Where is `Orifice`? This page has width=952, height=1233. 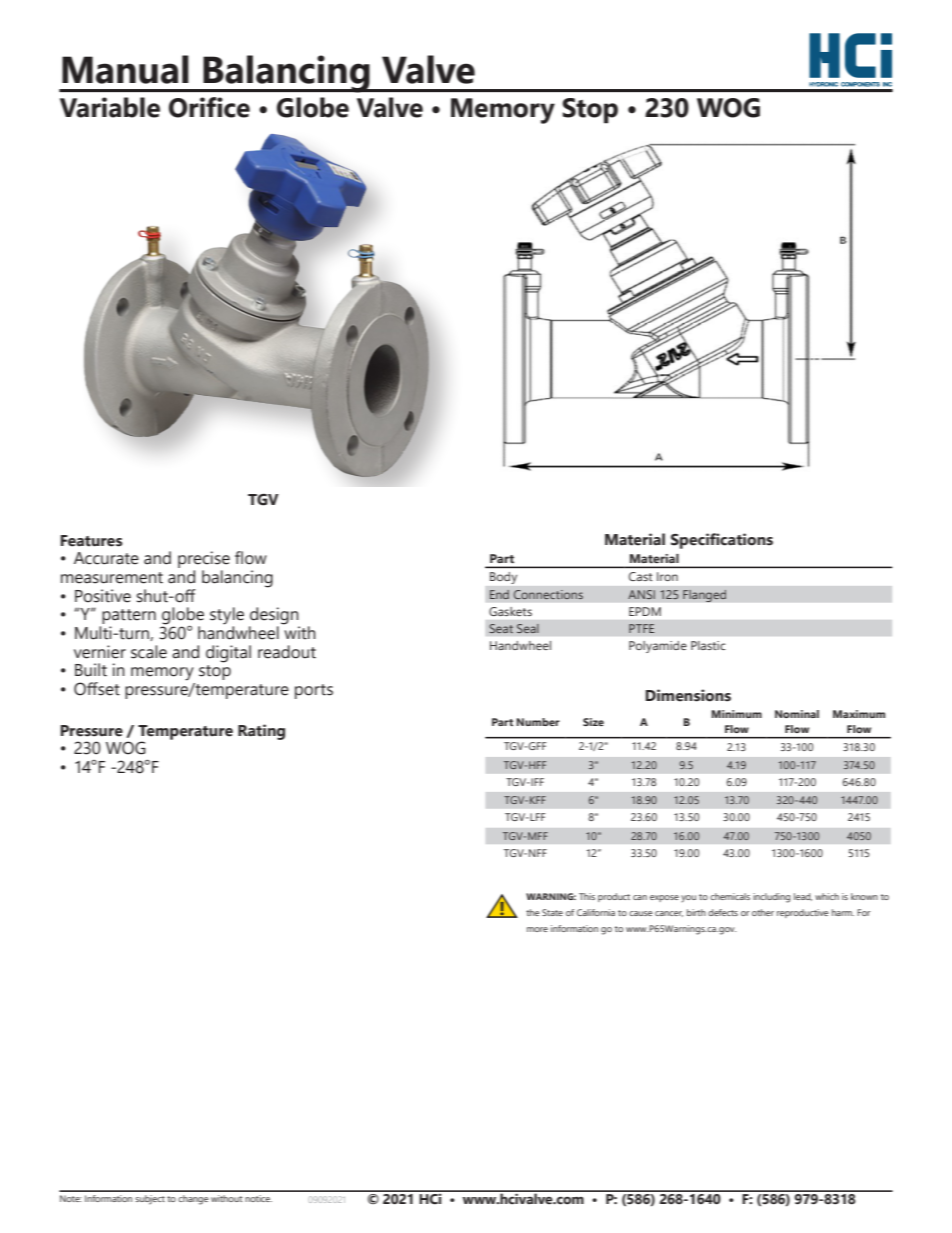
Orifice is located at coordinates (209, 107).
